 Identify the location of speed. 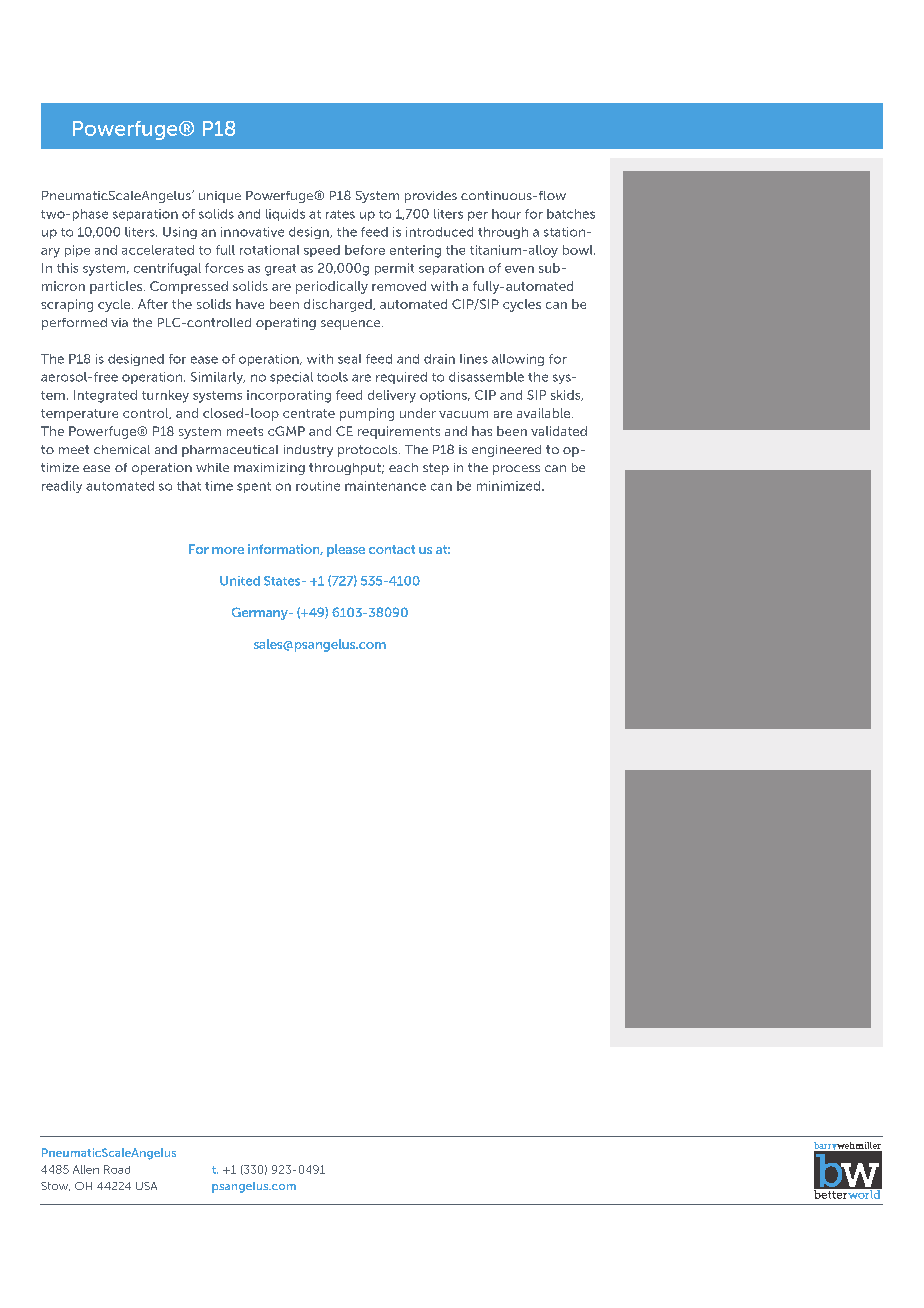
(322, 251).
